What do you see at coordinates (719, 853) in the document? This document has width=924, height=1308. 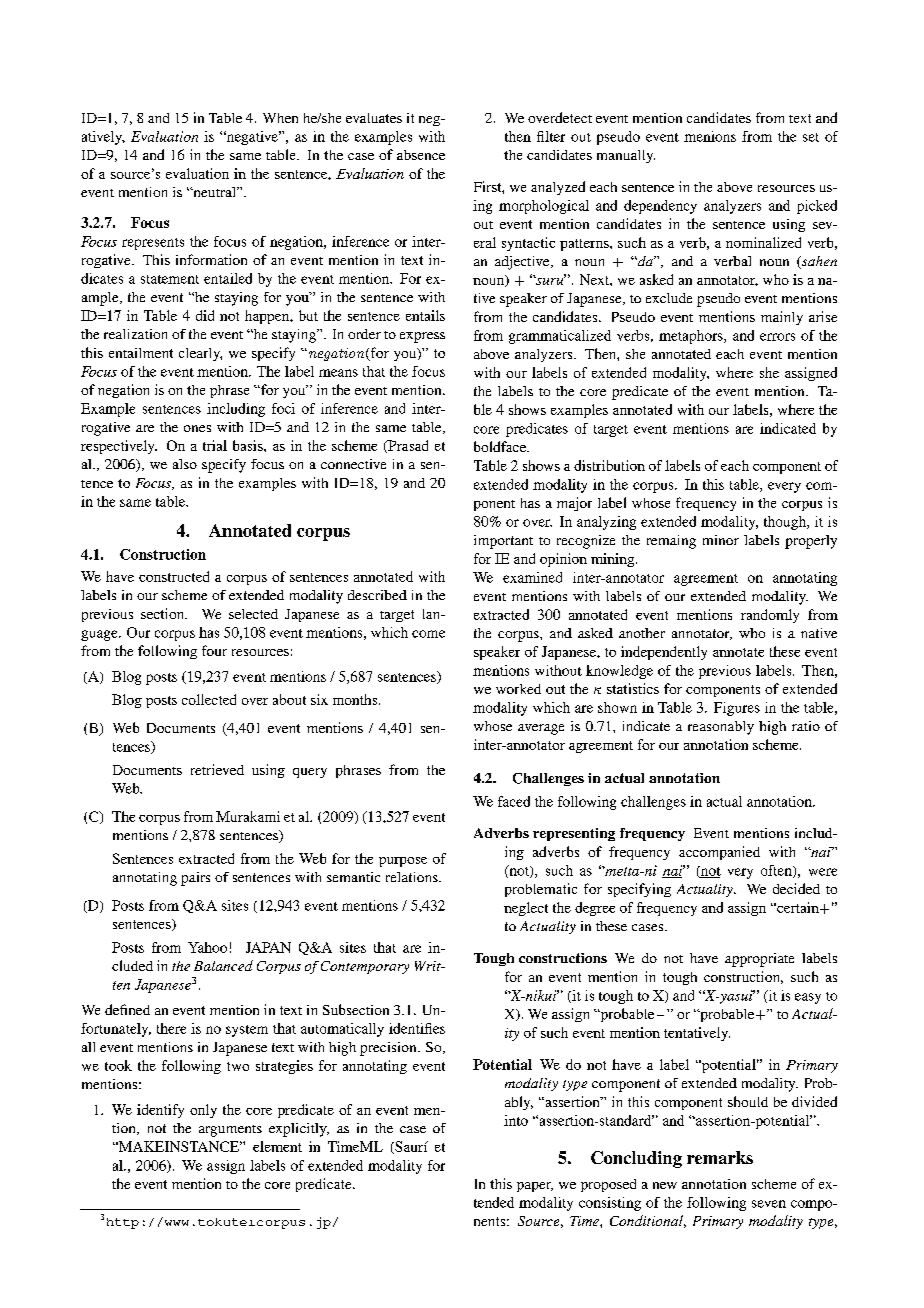 I see `accompanied` at bounding box center [719, 853].
